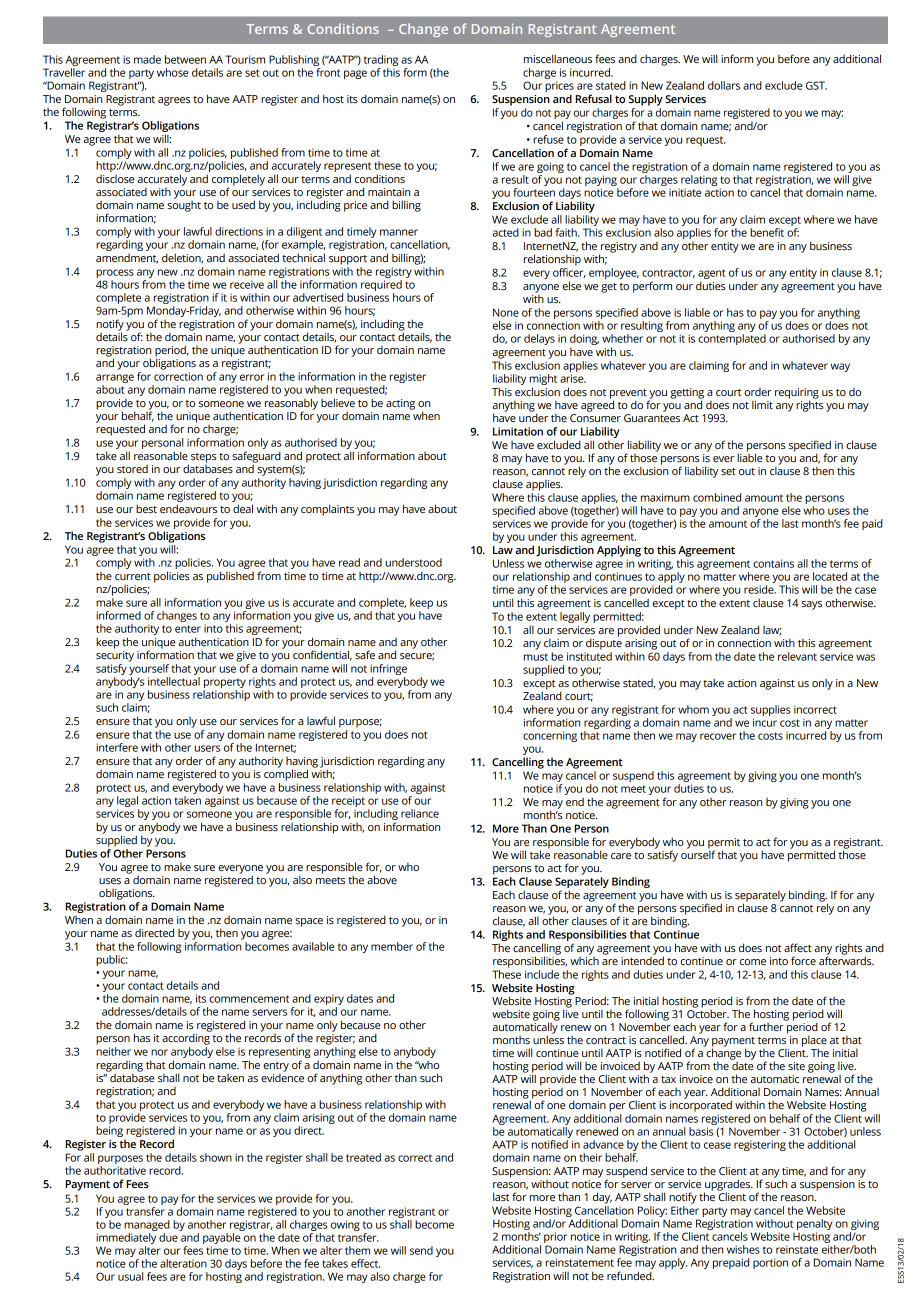 This image has height=1308, width=924. I want to click on dollars, so click(724, 85).
